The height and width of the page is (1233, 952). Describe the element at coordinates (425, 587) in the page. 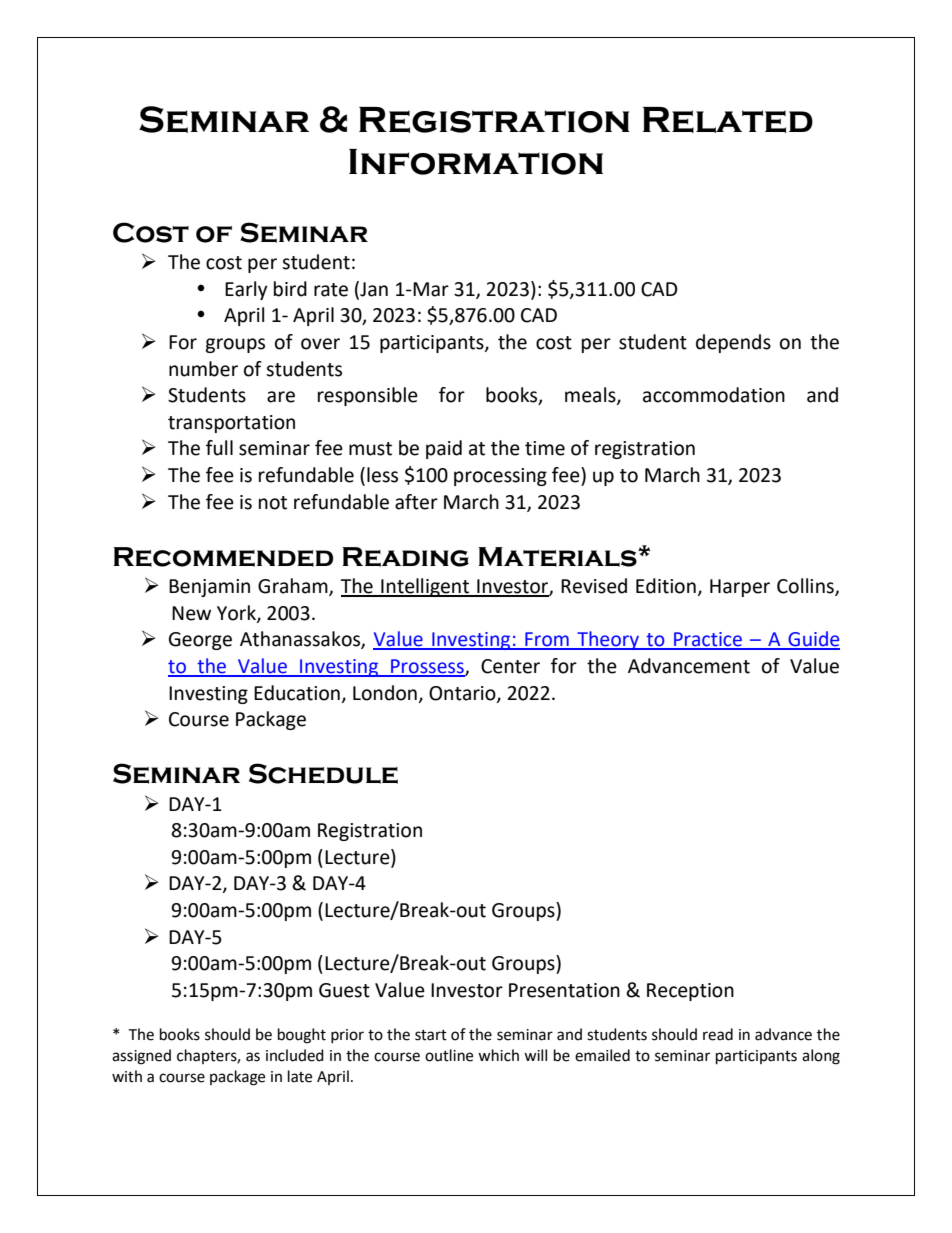

I see `Intelligent` at that location.
